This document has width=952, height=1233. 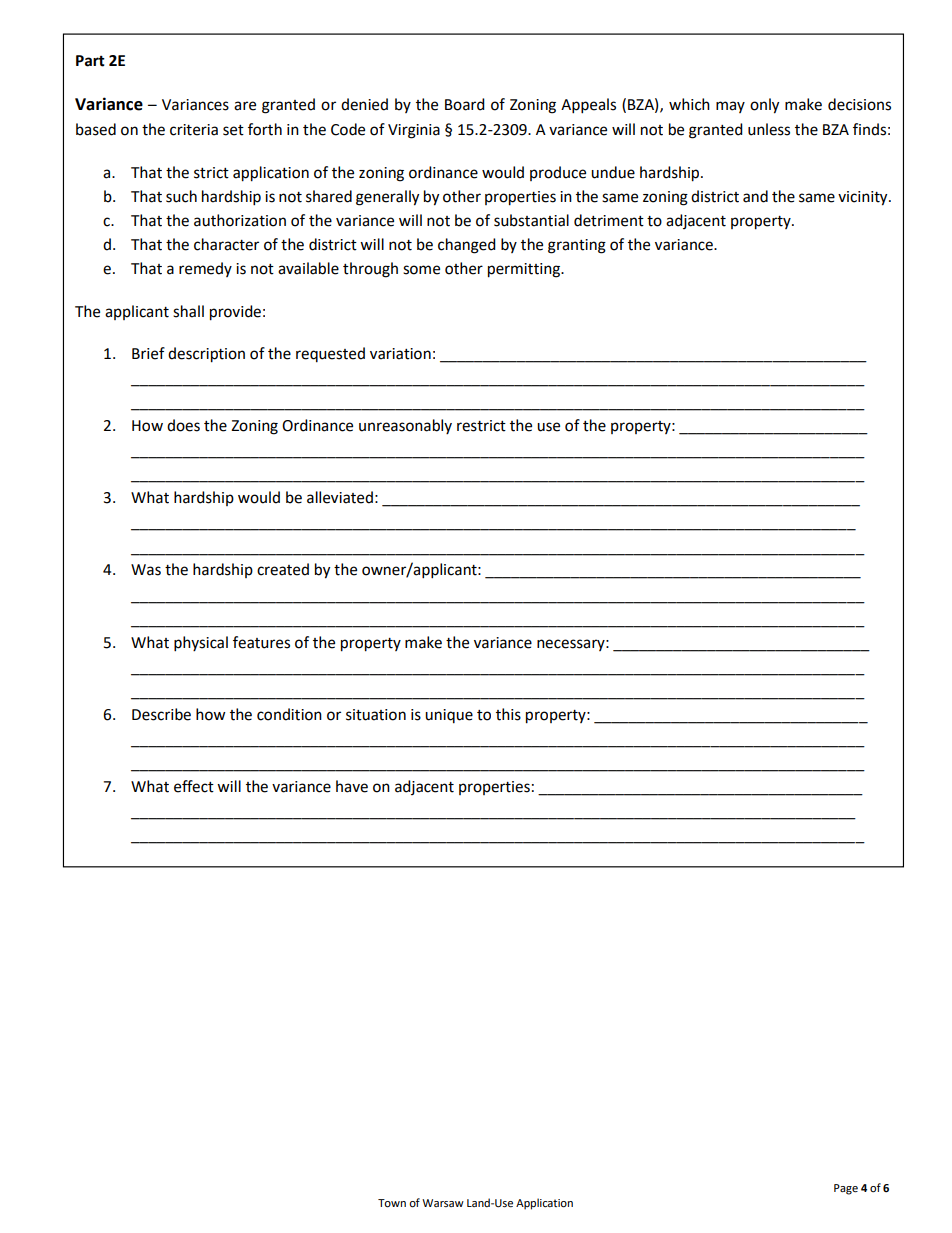 I want to click on effect, so click(x=194, y=786).
